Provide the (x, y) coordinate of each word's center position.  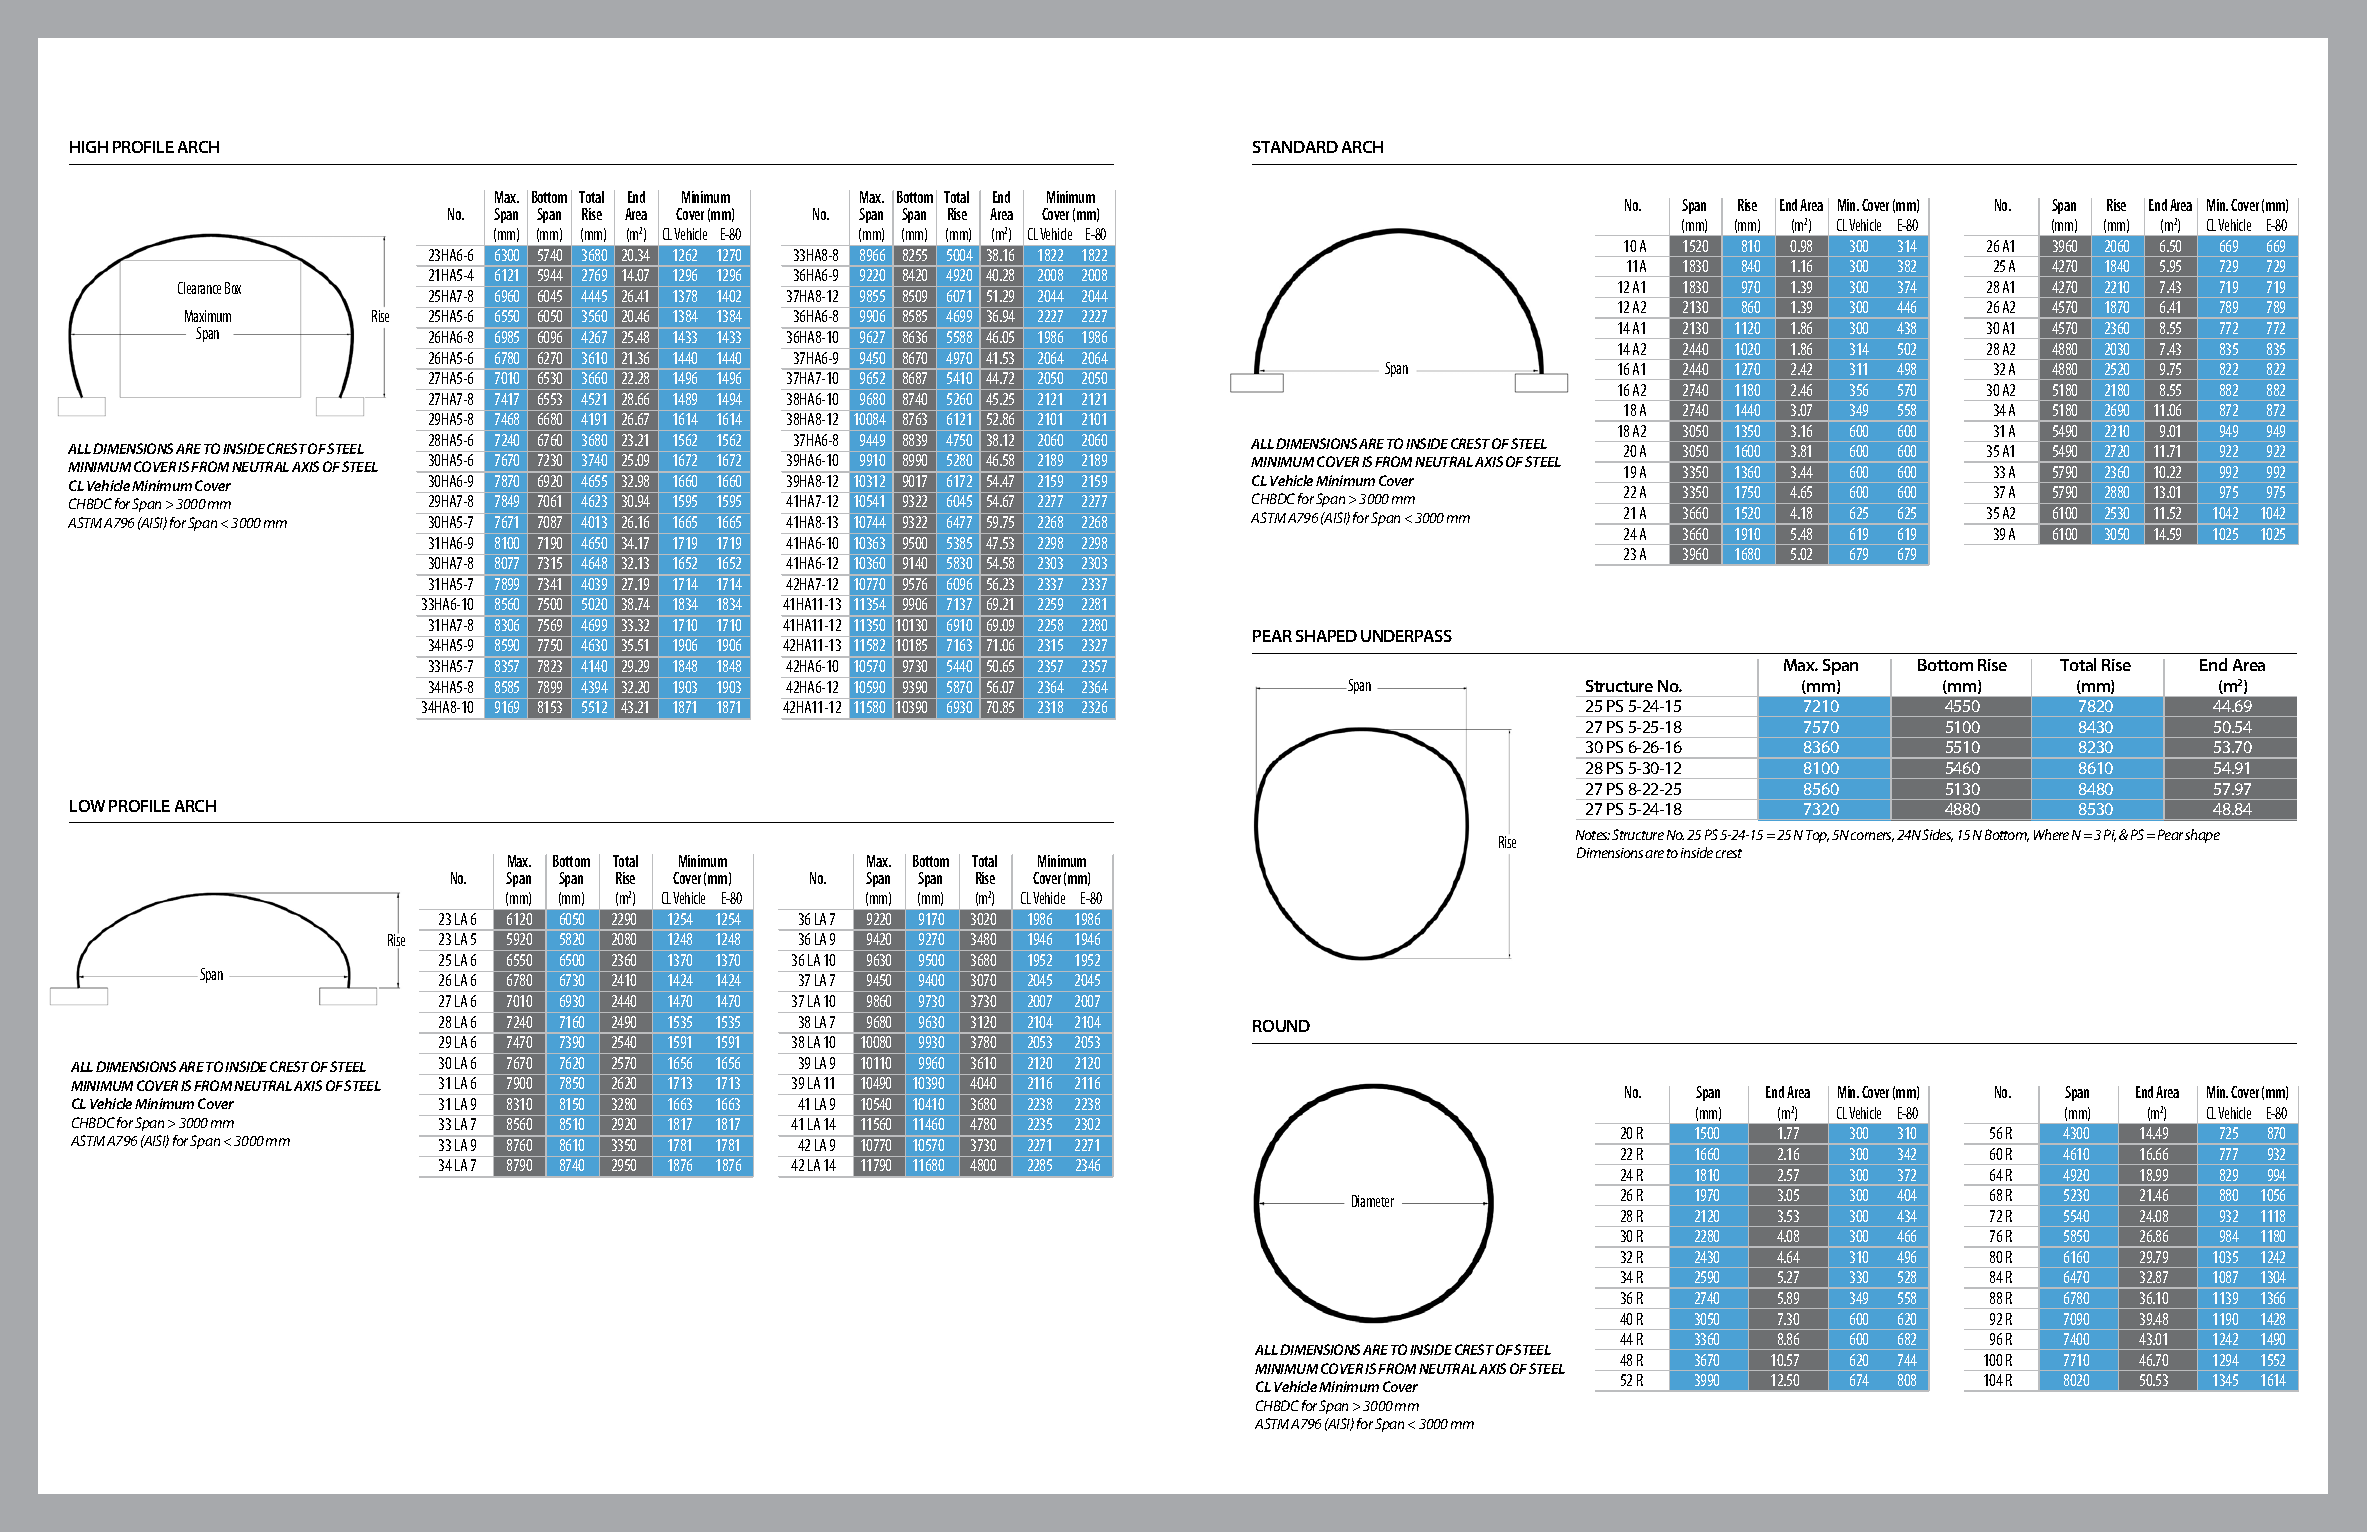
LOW (87, 806)
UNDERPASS (1406, 636)
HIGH (89, 147)
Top (1817, 836)
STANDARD (1295, 147)
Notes (1593, 835)
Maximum (208, 316)
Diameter (1373, 1201)
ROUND (1281, 1026)
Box (233, 288)
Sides (1937, 835)
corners (1872, 837)
